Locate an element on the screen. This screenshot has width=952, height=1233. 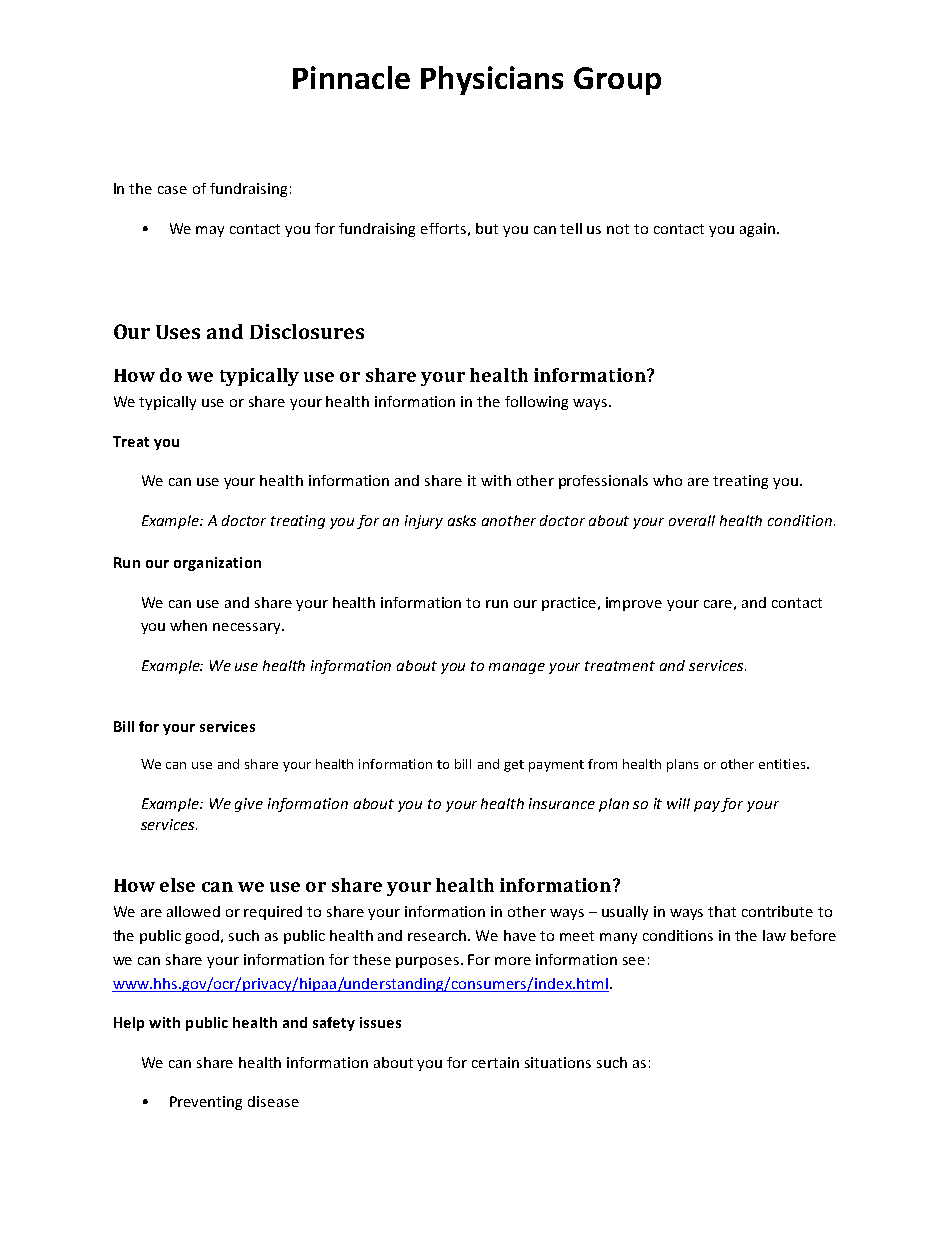
Group is located at coordinates (617, 81).
